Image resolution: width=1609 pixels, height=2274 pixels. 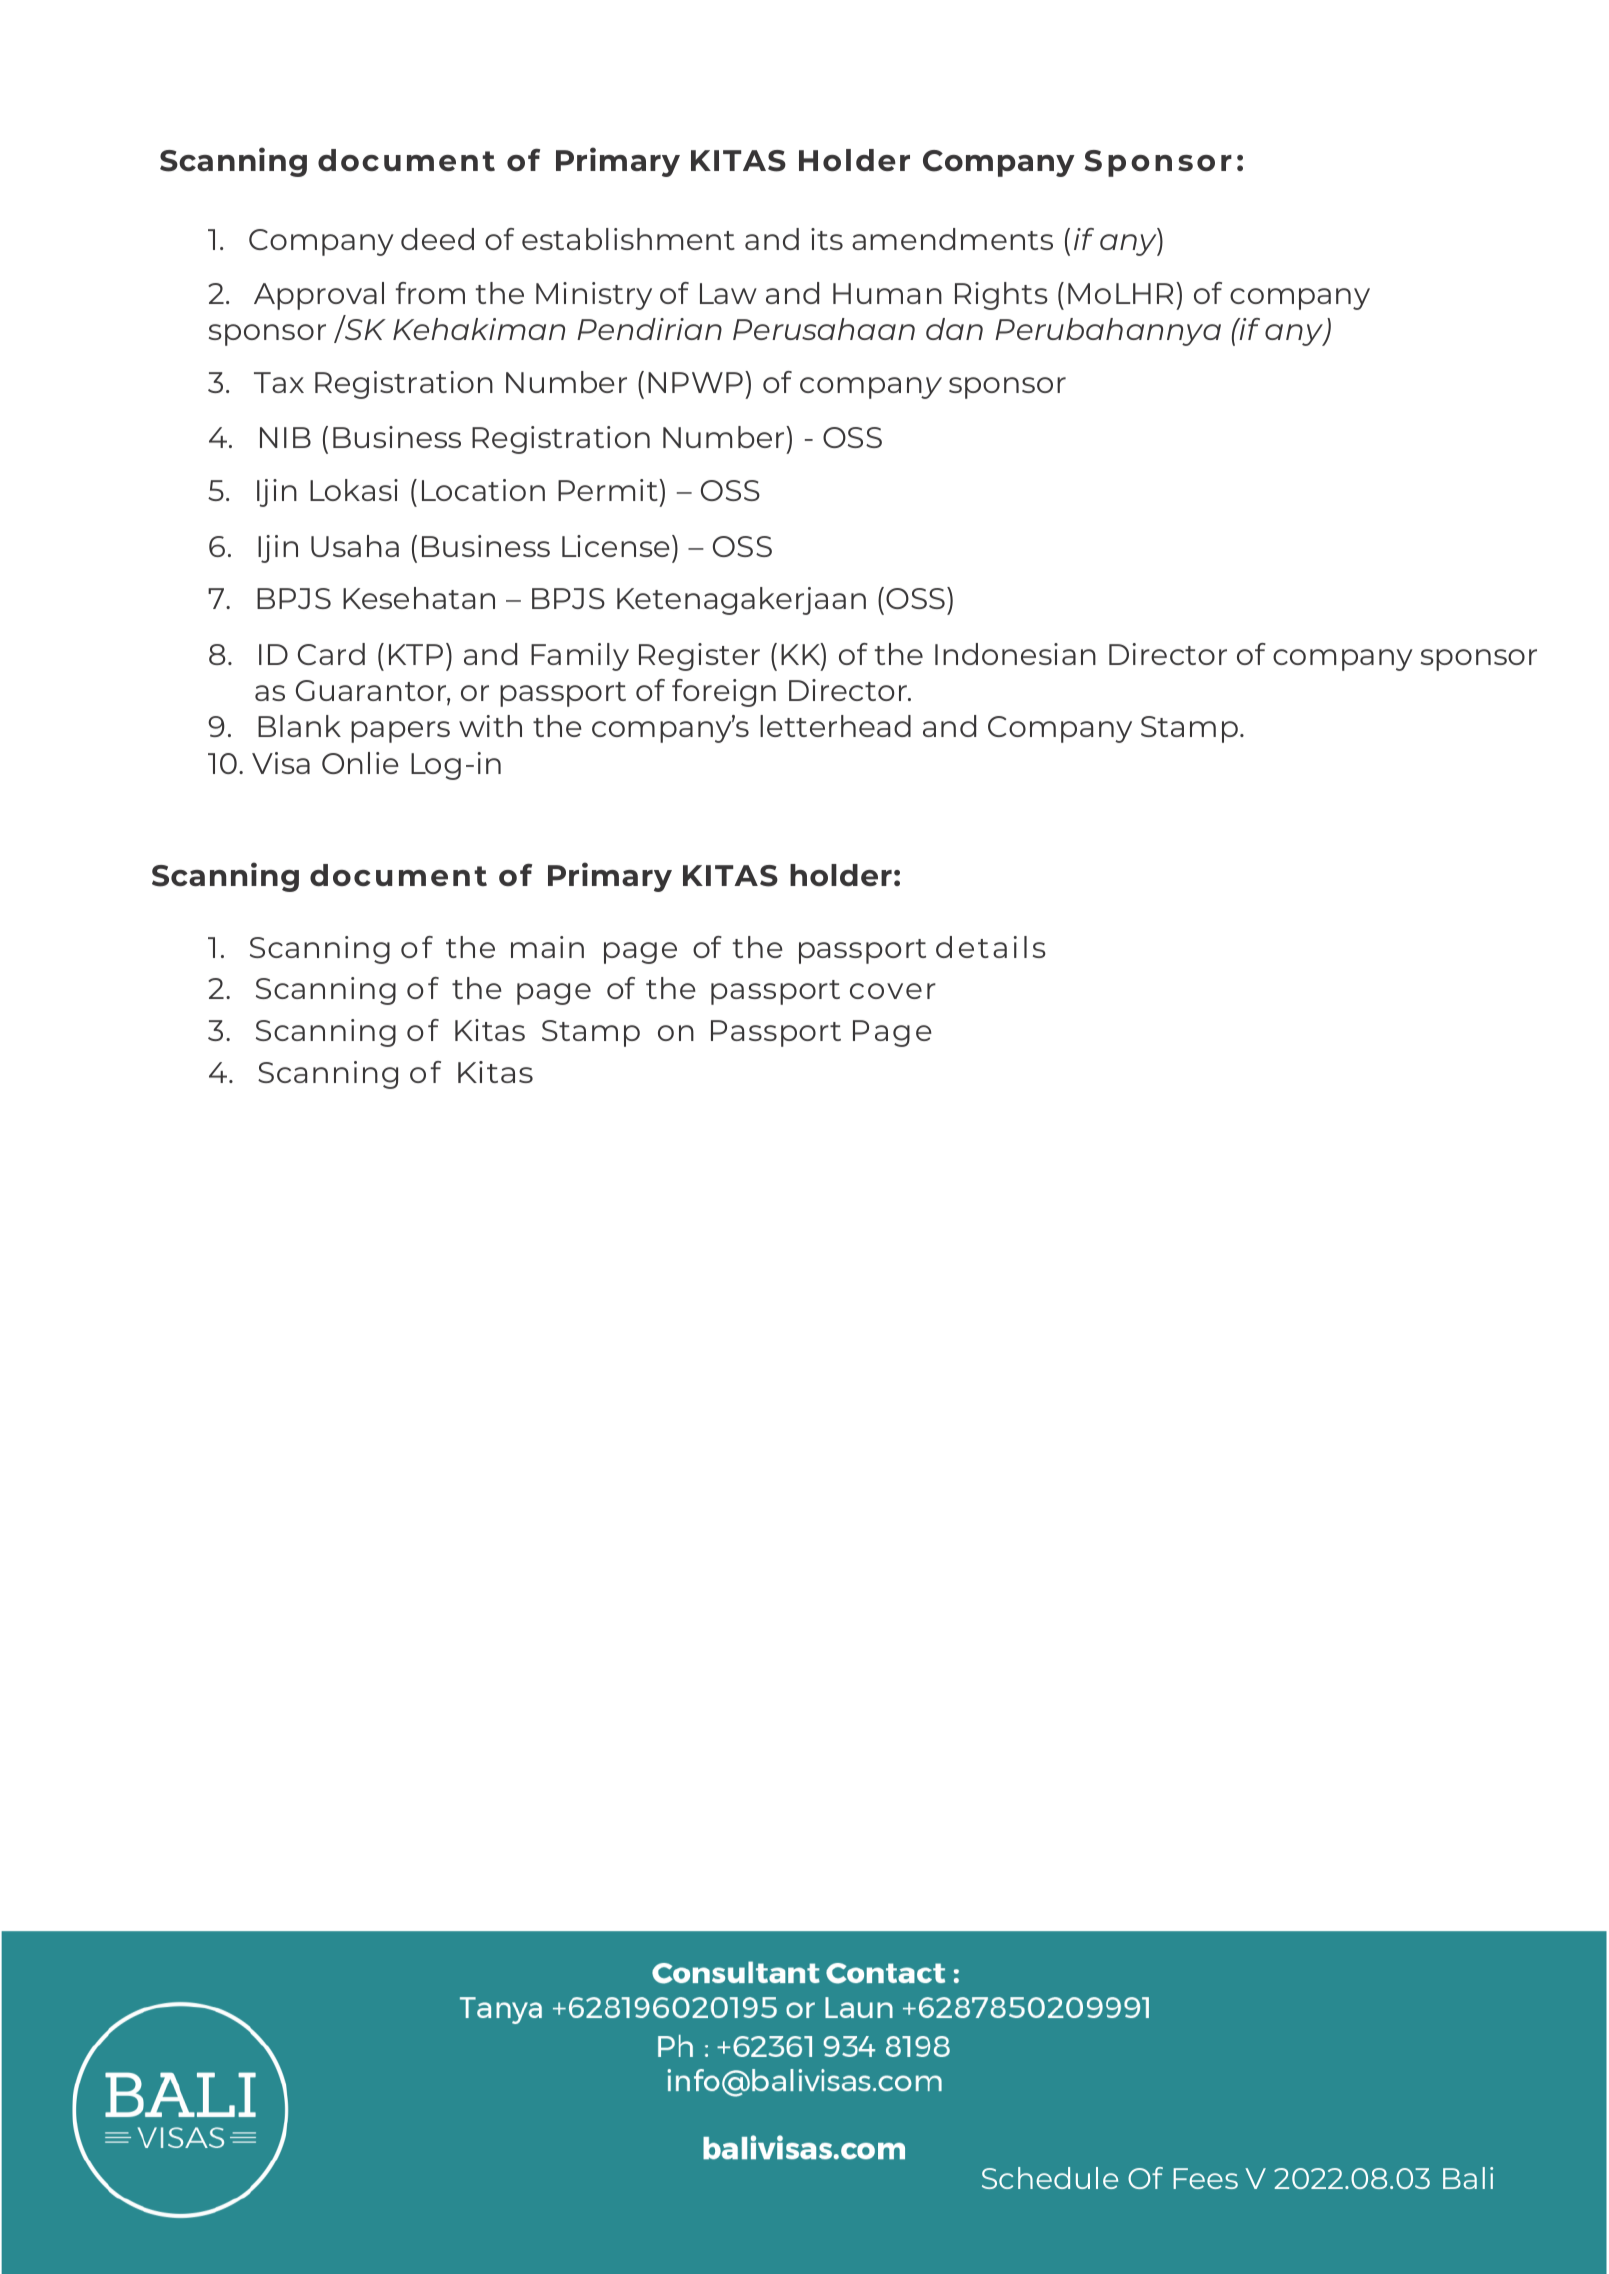 What do you see at coordinates (547, 947) in the image?
I see `main` at bounding box center [547, 947].
